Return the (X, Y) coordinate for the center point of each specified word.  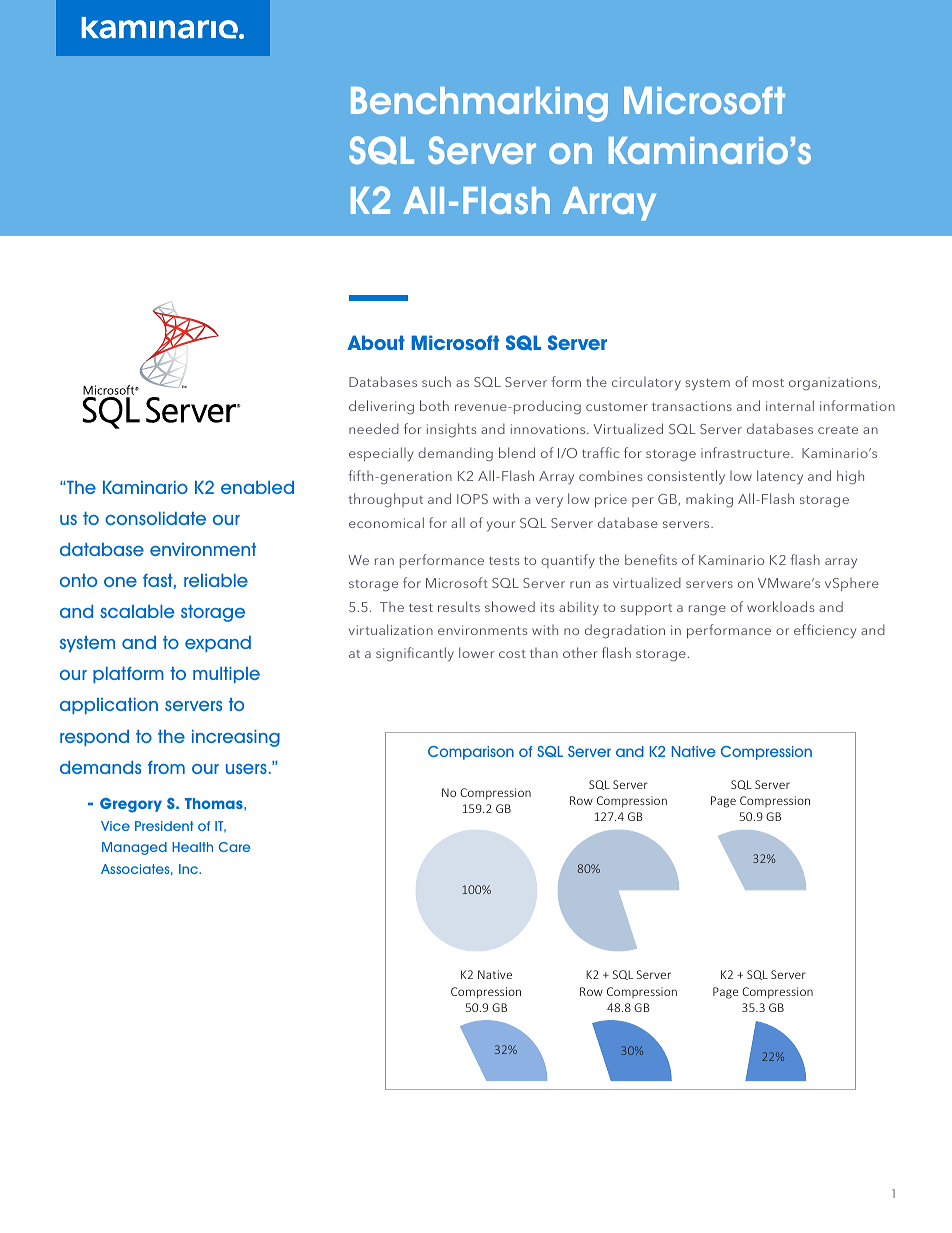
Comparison (471, 753)
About (376, 342)
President (164, 826)
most (768, 382)
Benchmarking (479, 104)
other (580, 652)
